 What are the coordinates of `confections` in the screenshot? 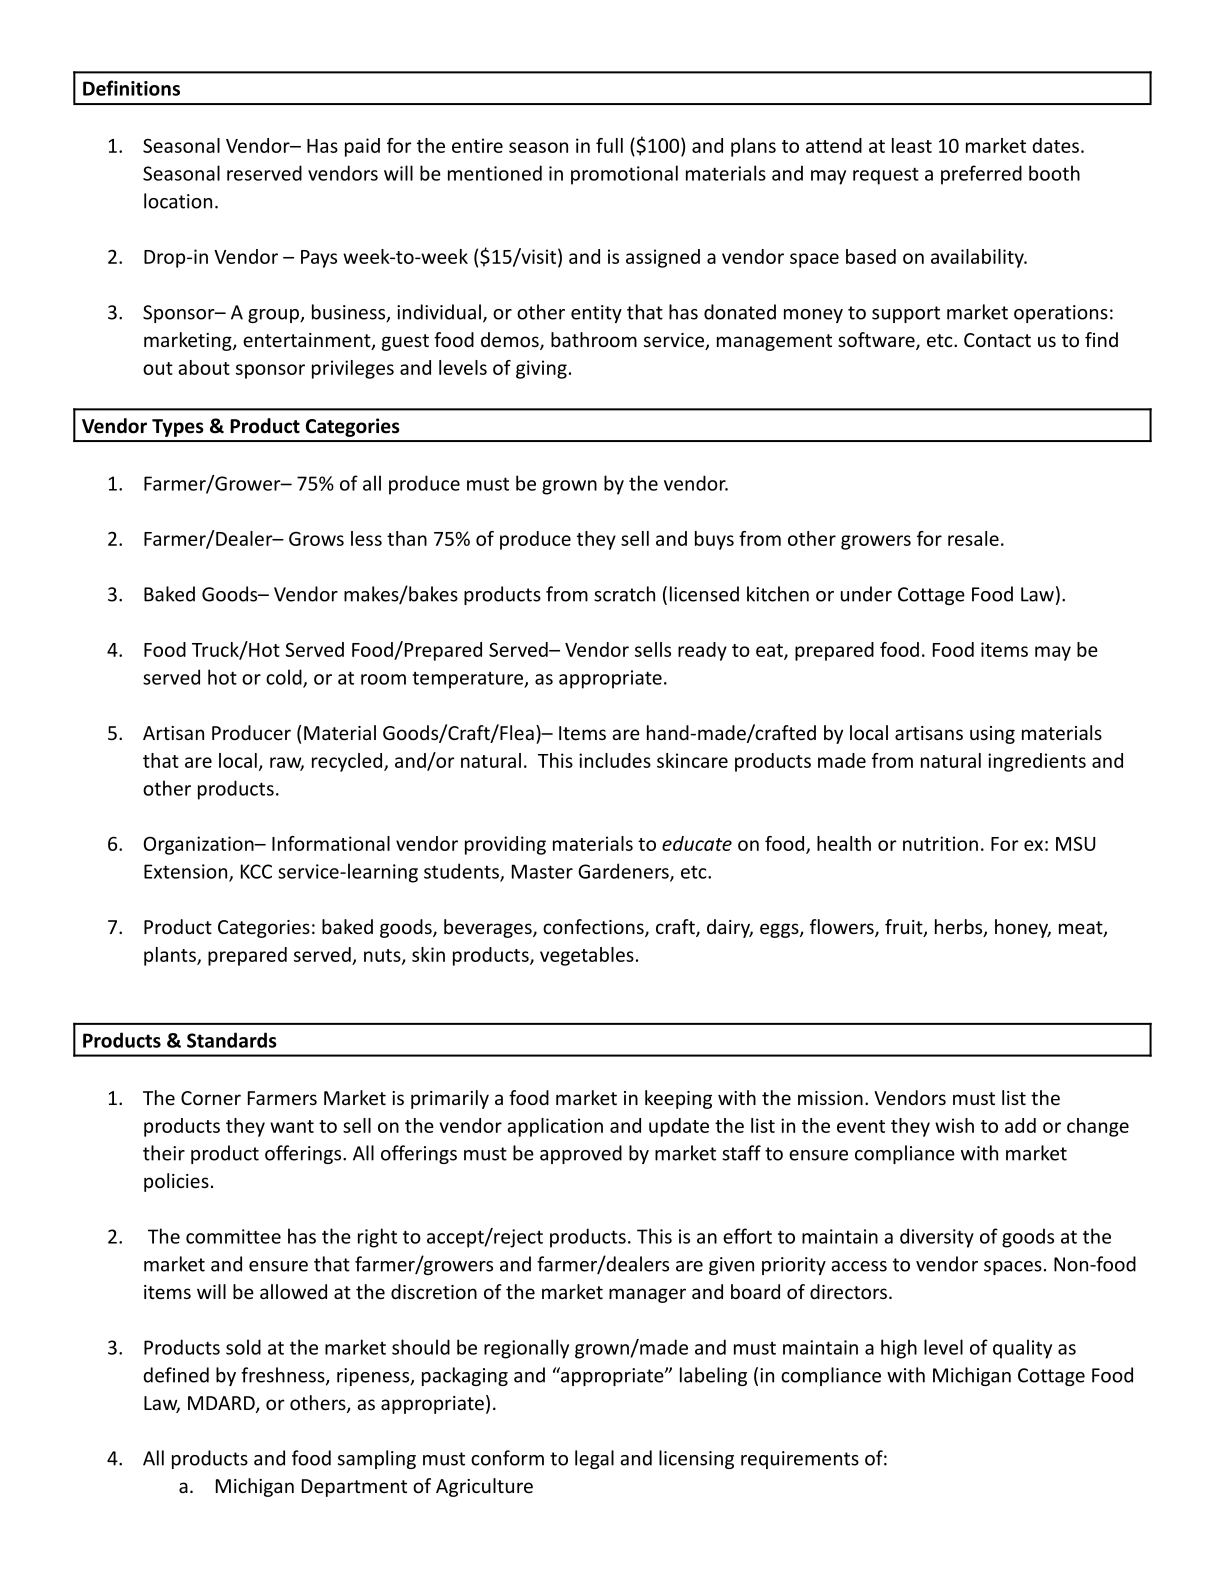 It's located at (594, 928).
